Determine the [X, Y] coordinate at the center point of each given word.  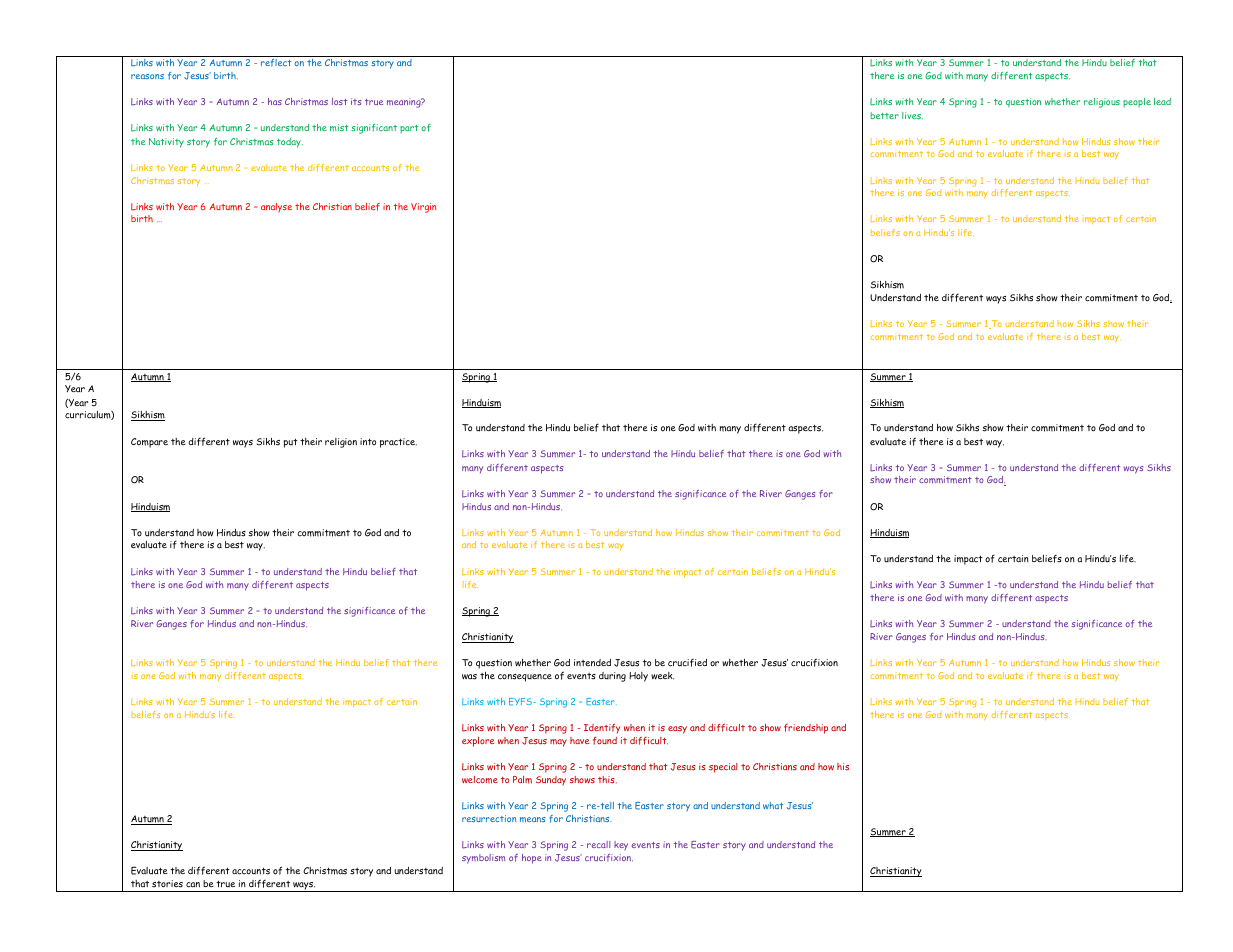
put [291, 443]
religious [1102, 103]
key [621, 845]
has [275, 101]
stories [167, 884]
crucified [687, 663]
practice [398, 443]
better [884, 115]
